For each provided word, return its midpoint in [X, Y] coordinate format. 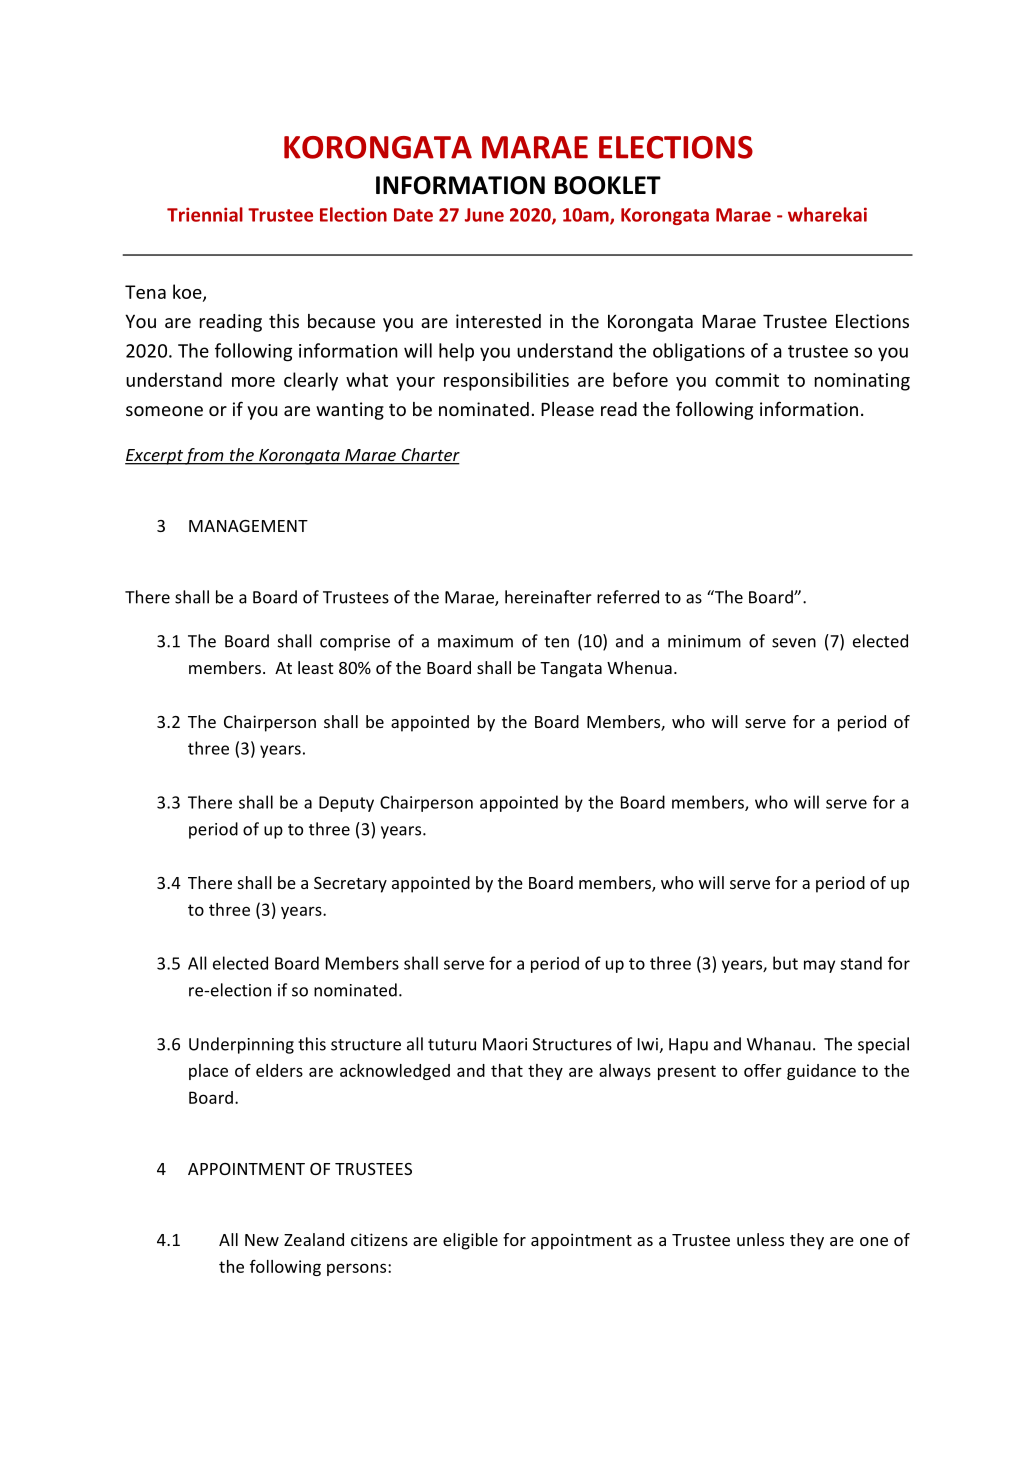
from [205, 456]
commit [747, 380]
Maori [505, 1044]
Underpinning [241, 1045]
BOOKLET [608, 185]
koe [188, 292]
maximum [475, 641]
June [484, 215]
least [315, 667]
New [262, 1240]
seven [794, 643]
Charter [429, 456]
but [785, 963]
